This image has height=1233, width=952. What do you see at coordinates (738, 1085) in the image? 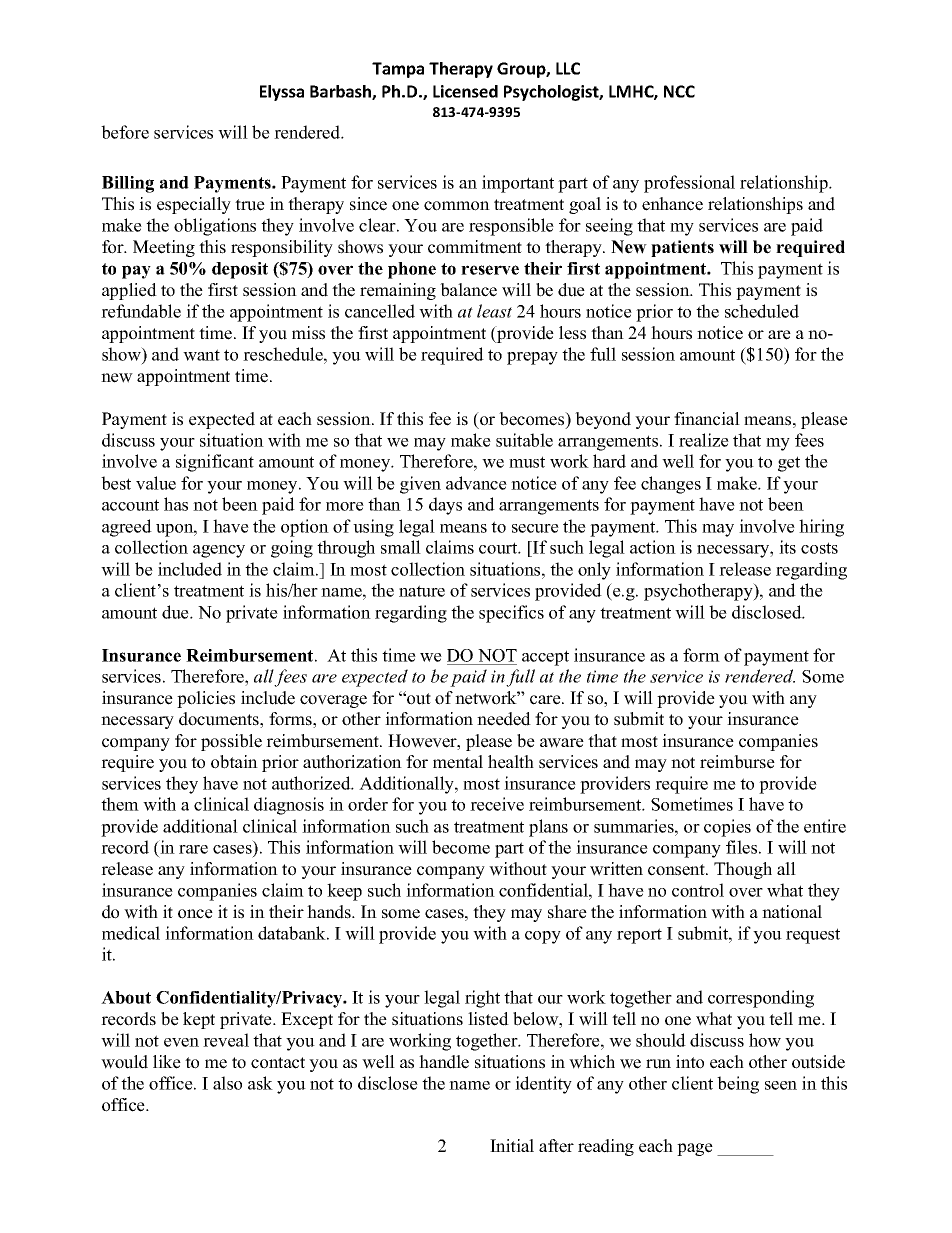
I see `being` at bounding box center [738, 1085].
